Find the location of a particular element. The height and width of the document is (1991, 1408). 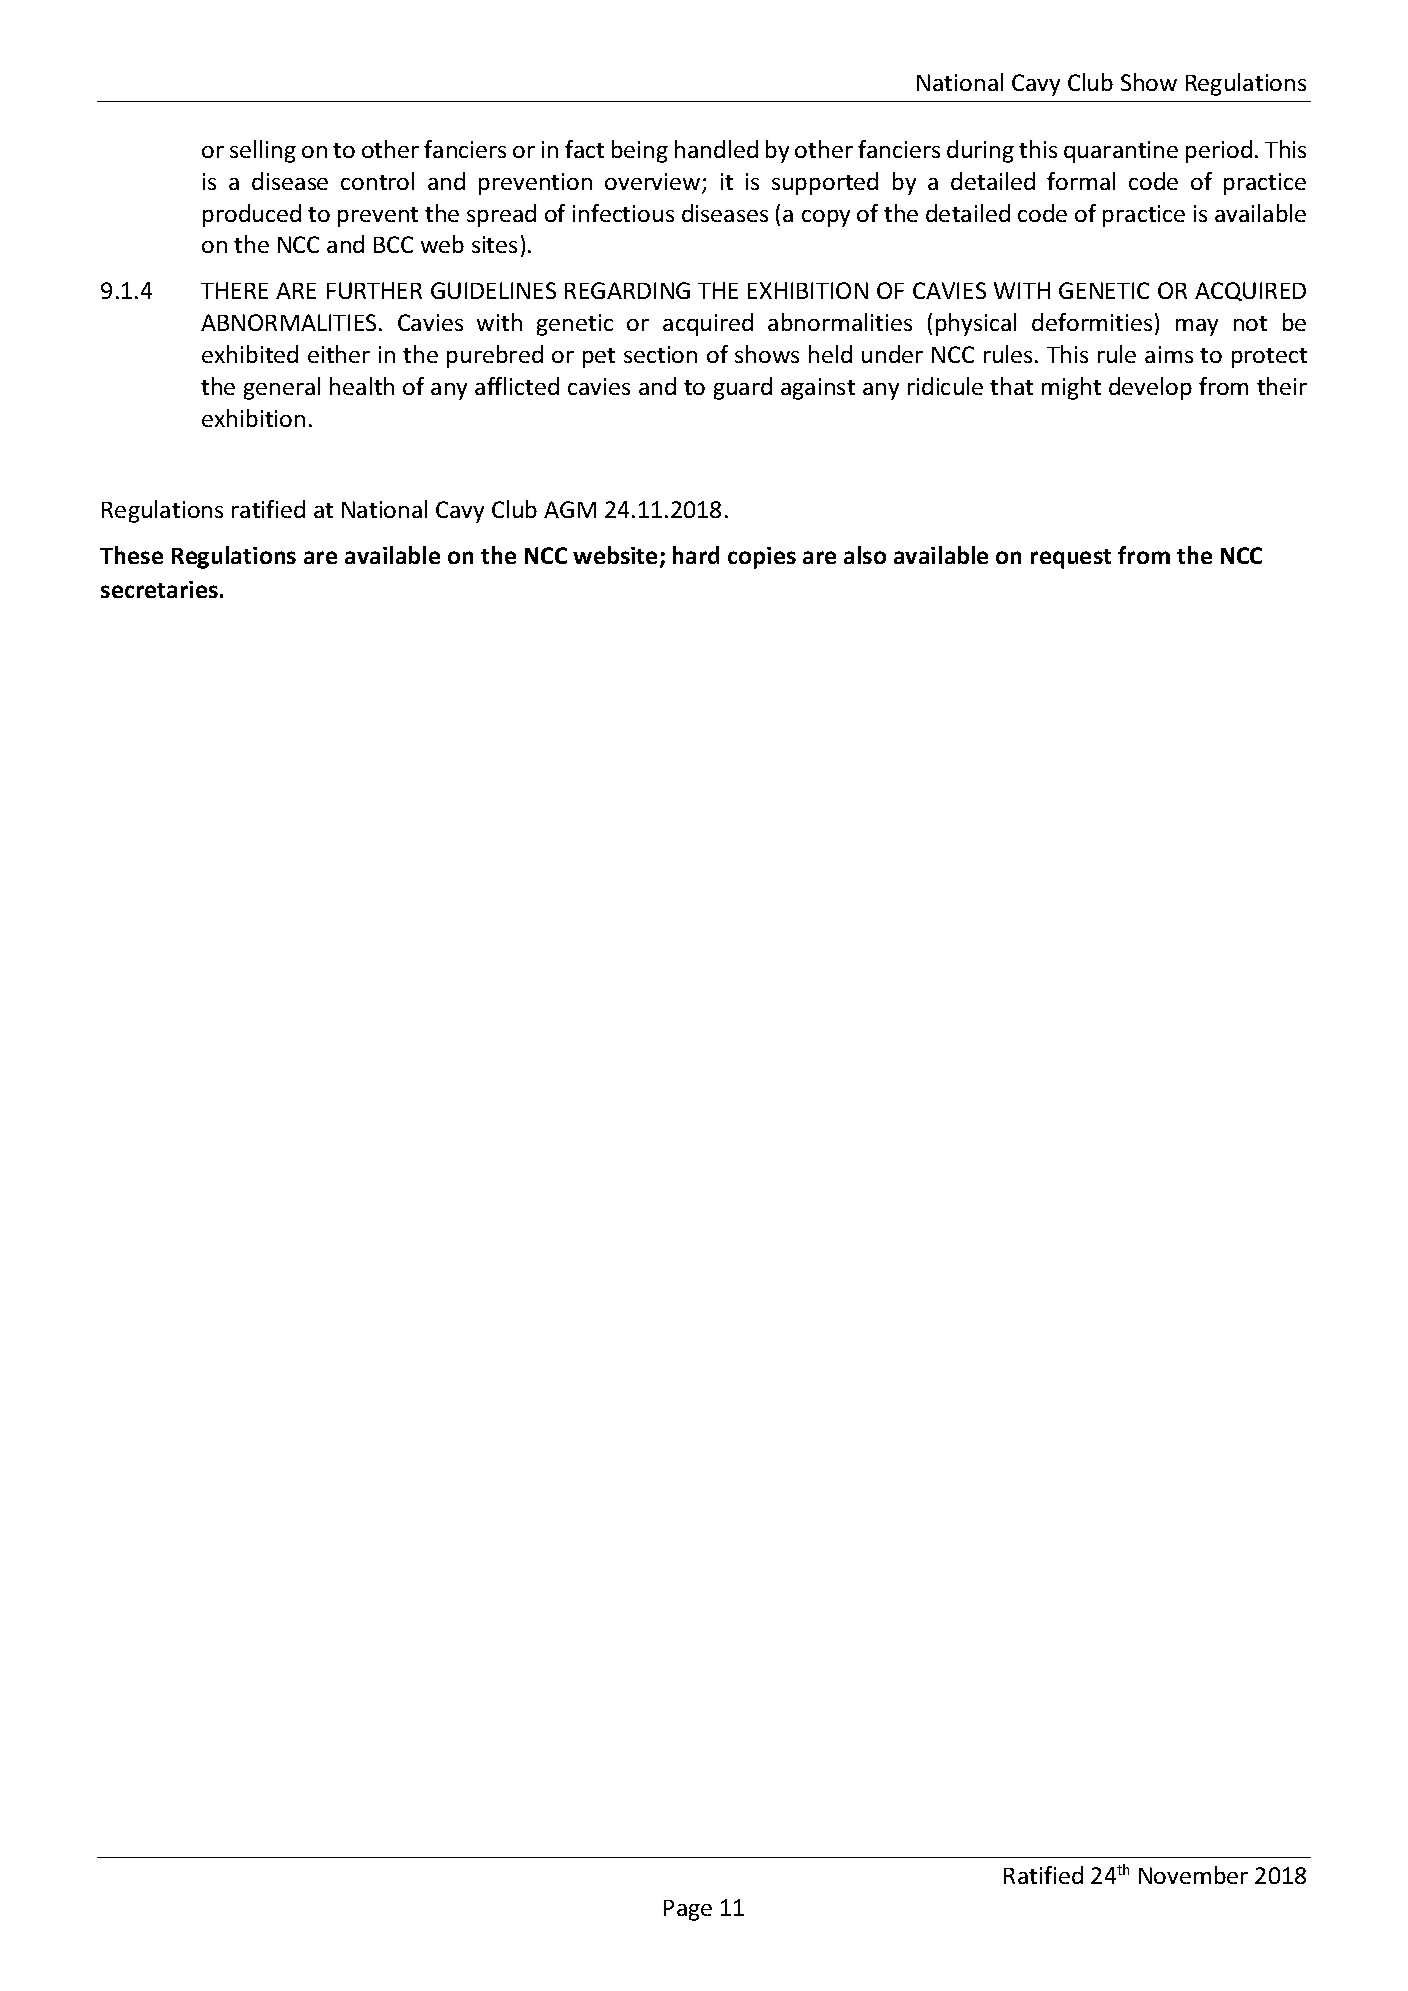

request is located at coordinates (1071, 559).
